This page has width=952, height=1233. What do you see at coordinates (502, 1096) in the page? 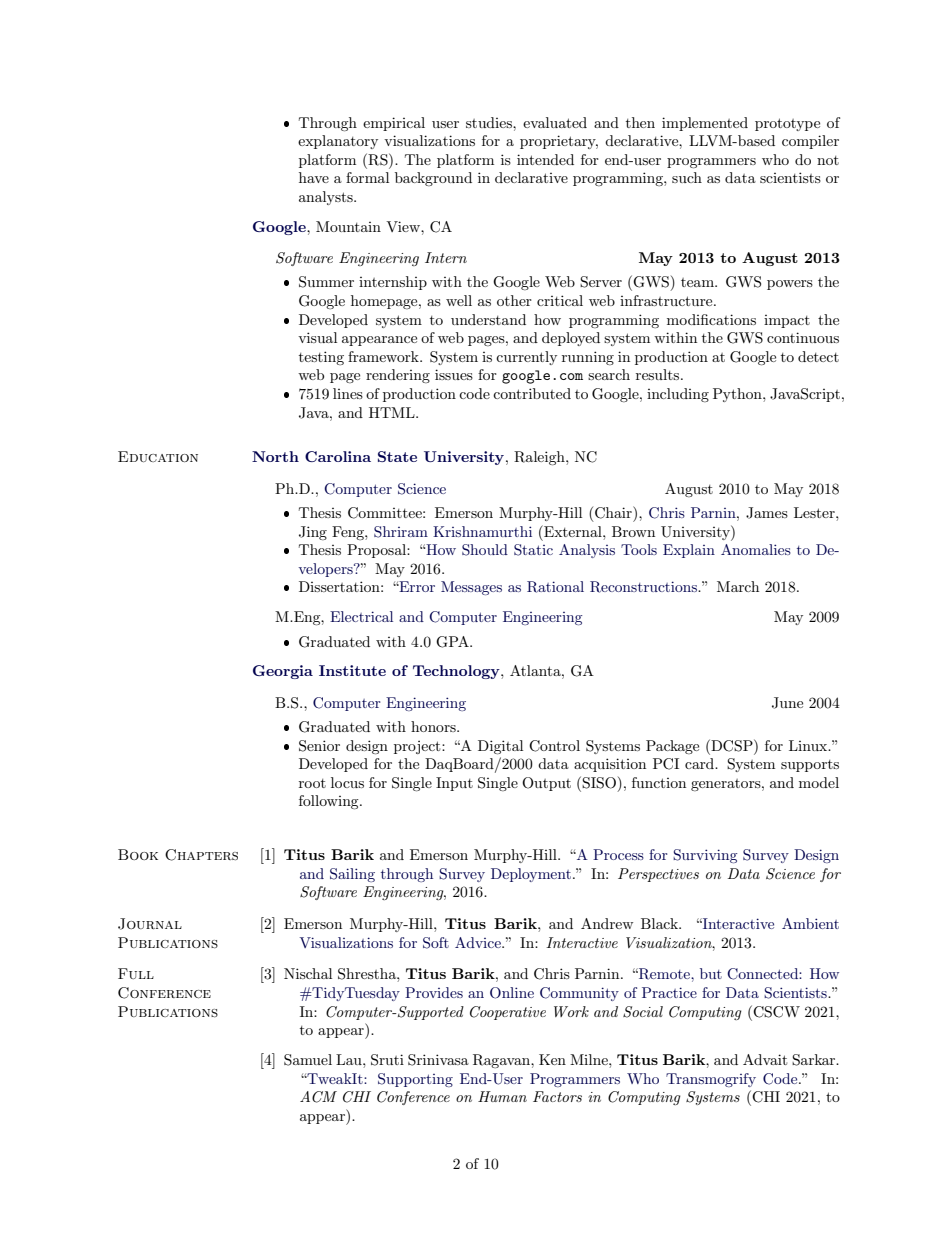
I see `Human` at bounding box center [502, 1096].
